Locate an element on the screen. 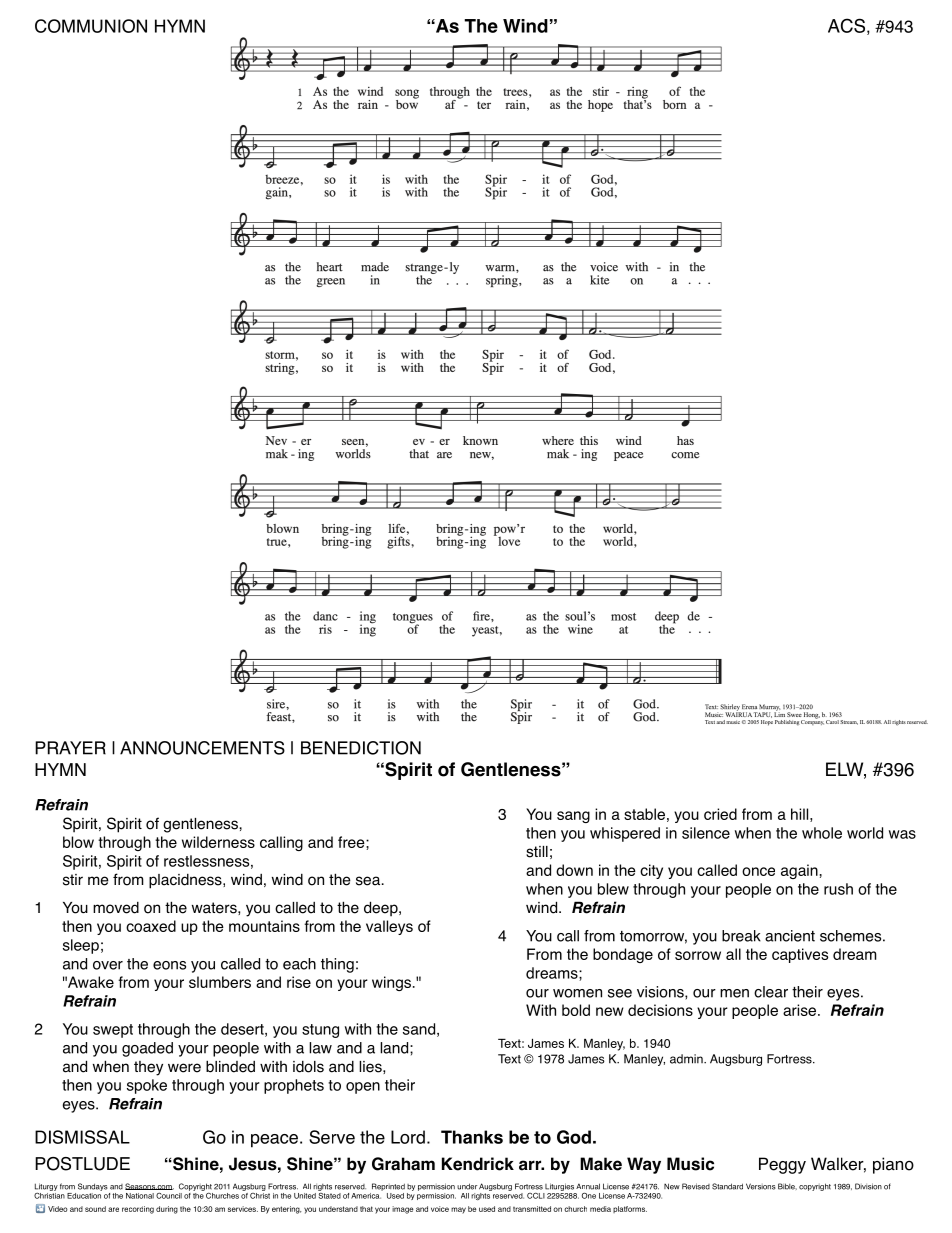 The width and height of the screenshot is (952, 1233). deep is located at coordinates (382, 909).
